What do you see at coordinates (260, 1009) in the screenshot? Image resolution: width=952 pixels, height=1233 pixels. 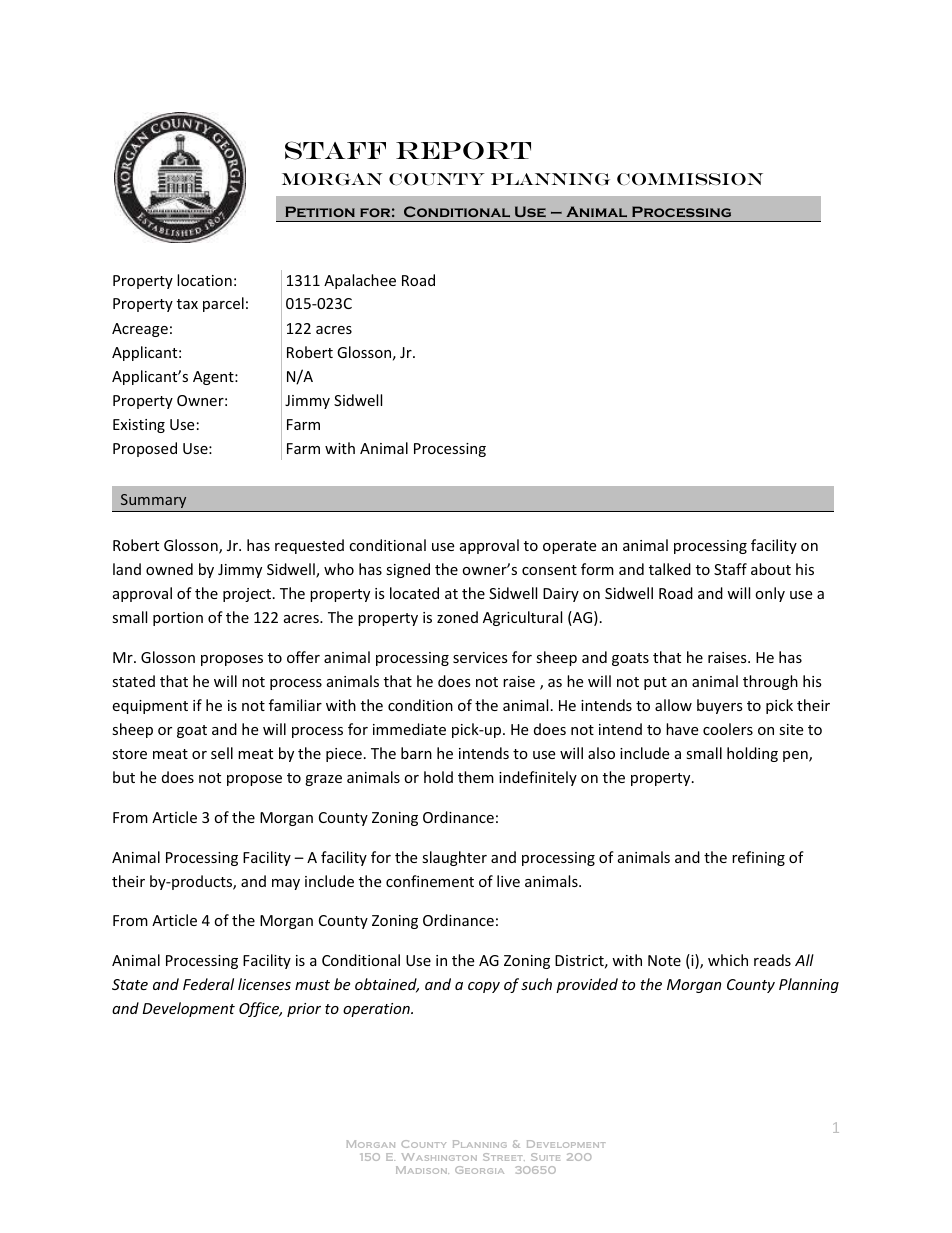 I see `Office` at bounding box center [260, 1009].
